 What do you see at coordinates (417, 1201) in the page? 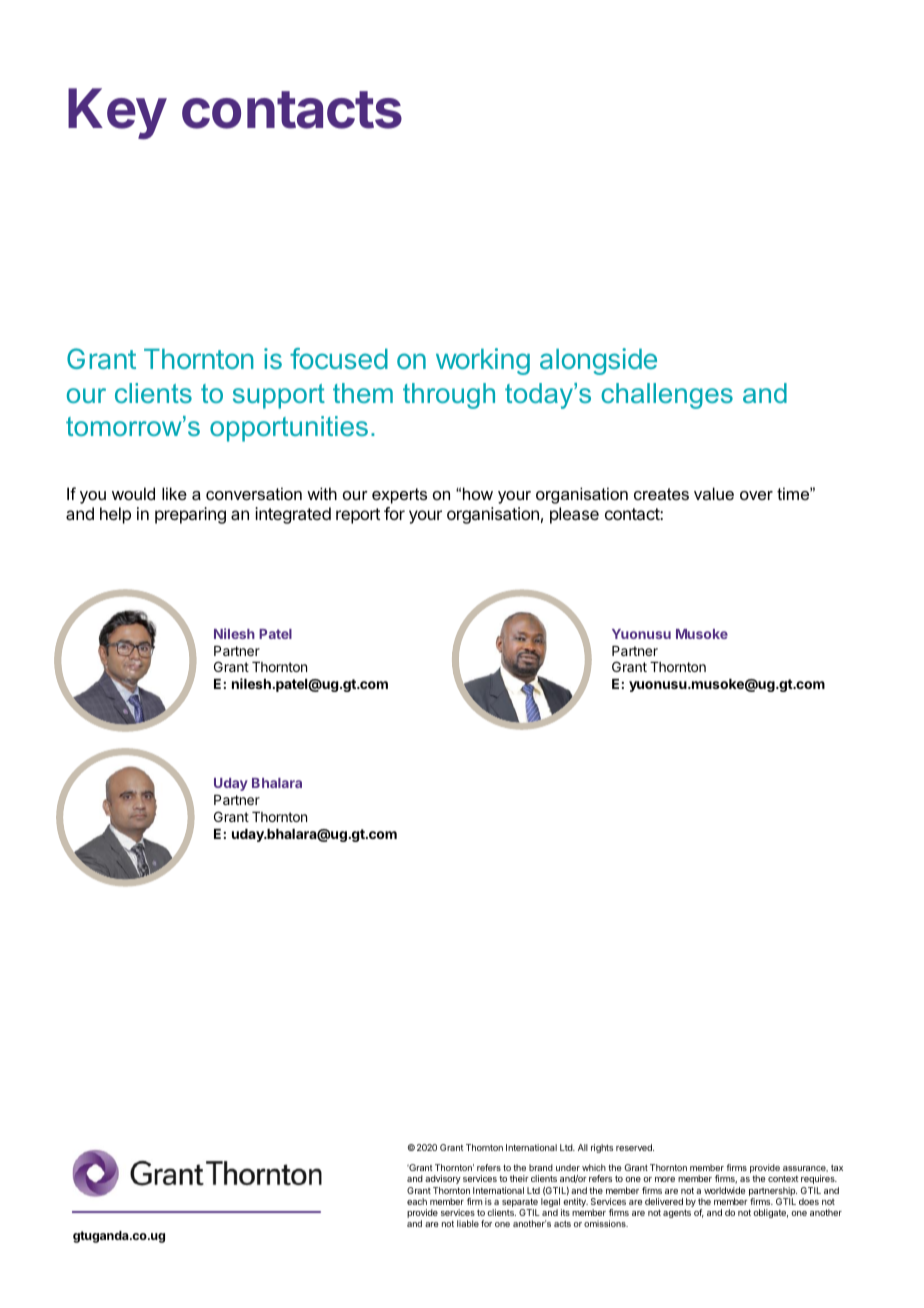
I see `each` at bounding box center [417, 1201].
